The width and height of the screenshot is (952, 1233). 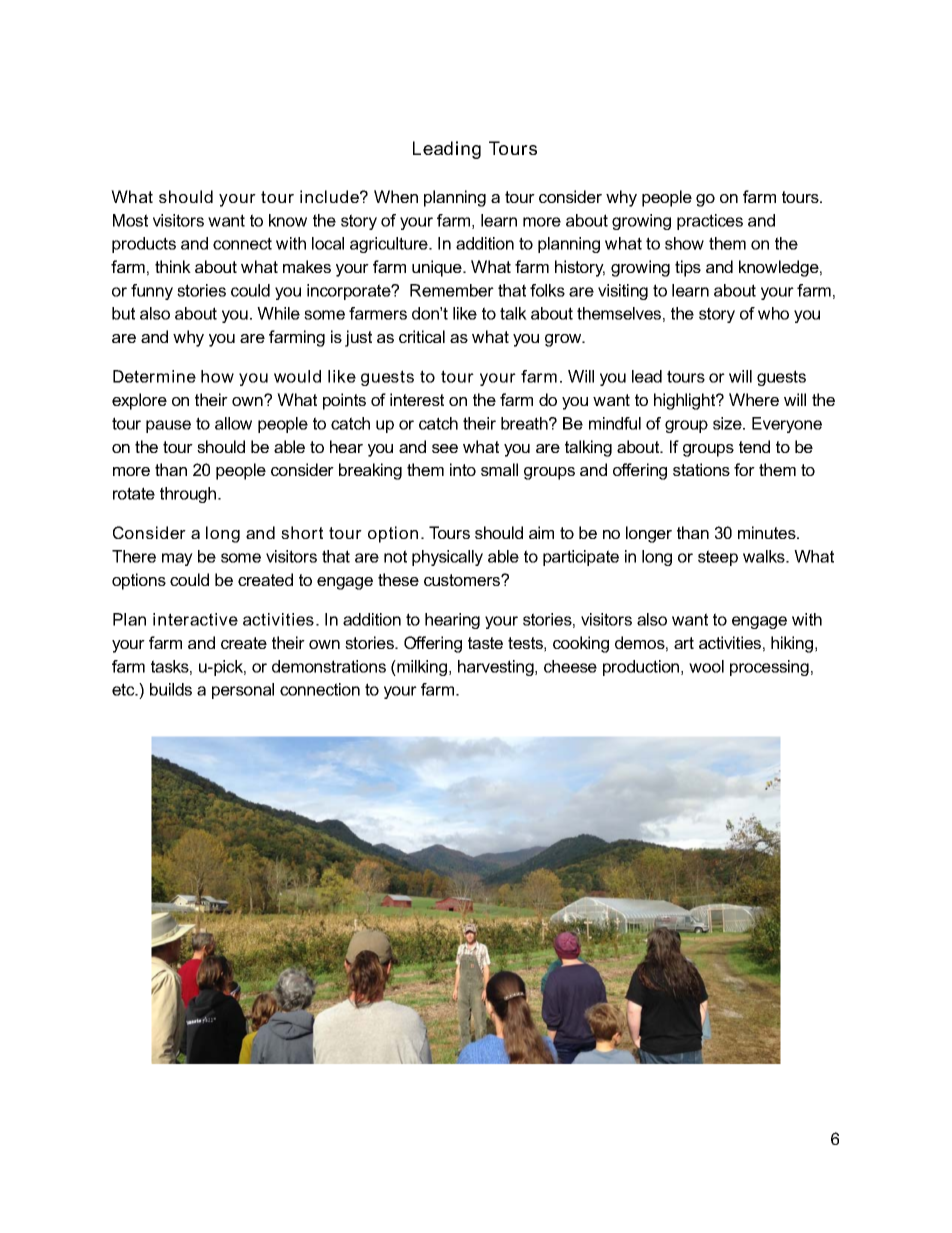 I want to click on through, so click(x=189, y=495).
